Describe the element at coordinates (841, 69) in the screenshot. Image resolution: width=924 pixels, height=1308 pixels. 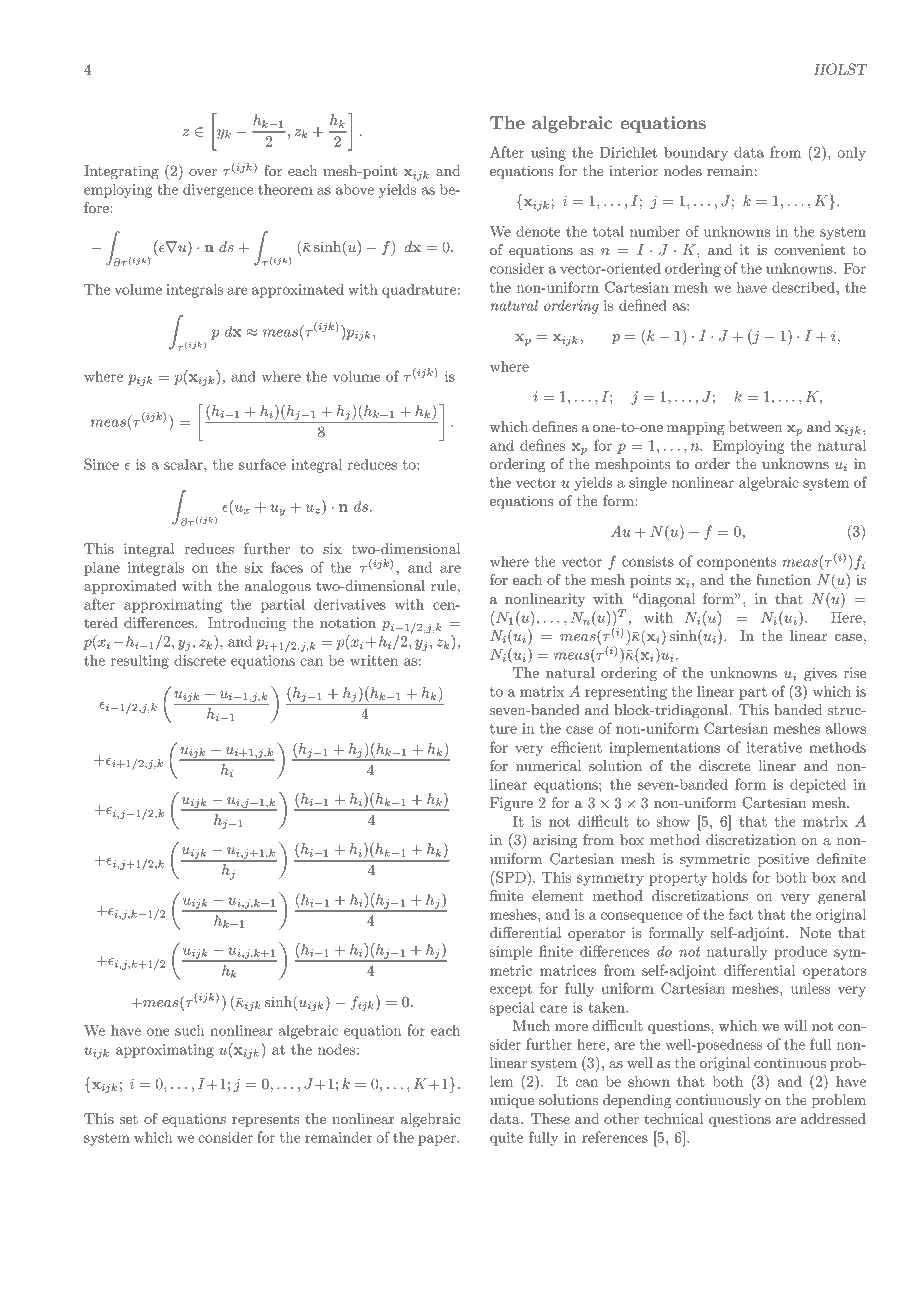
I see `HOLST` at that location.
